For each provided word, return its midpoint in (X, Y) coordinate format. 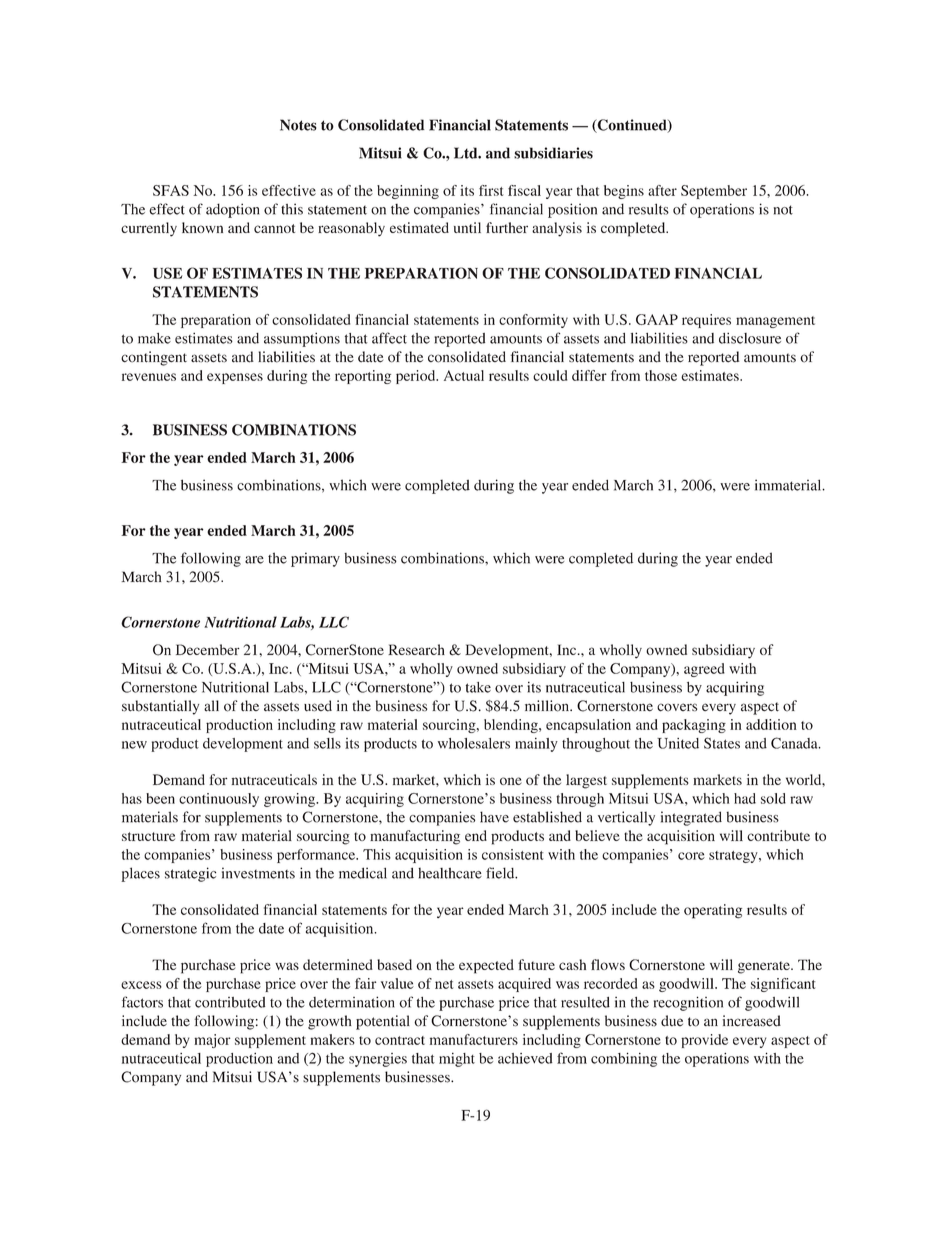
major (212, 1041)
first (491, 190)
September (714, 192)
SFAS (171, 190)
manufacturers (474, 1039)
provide (704, 1041)
